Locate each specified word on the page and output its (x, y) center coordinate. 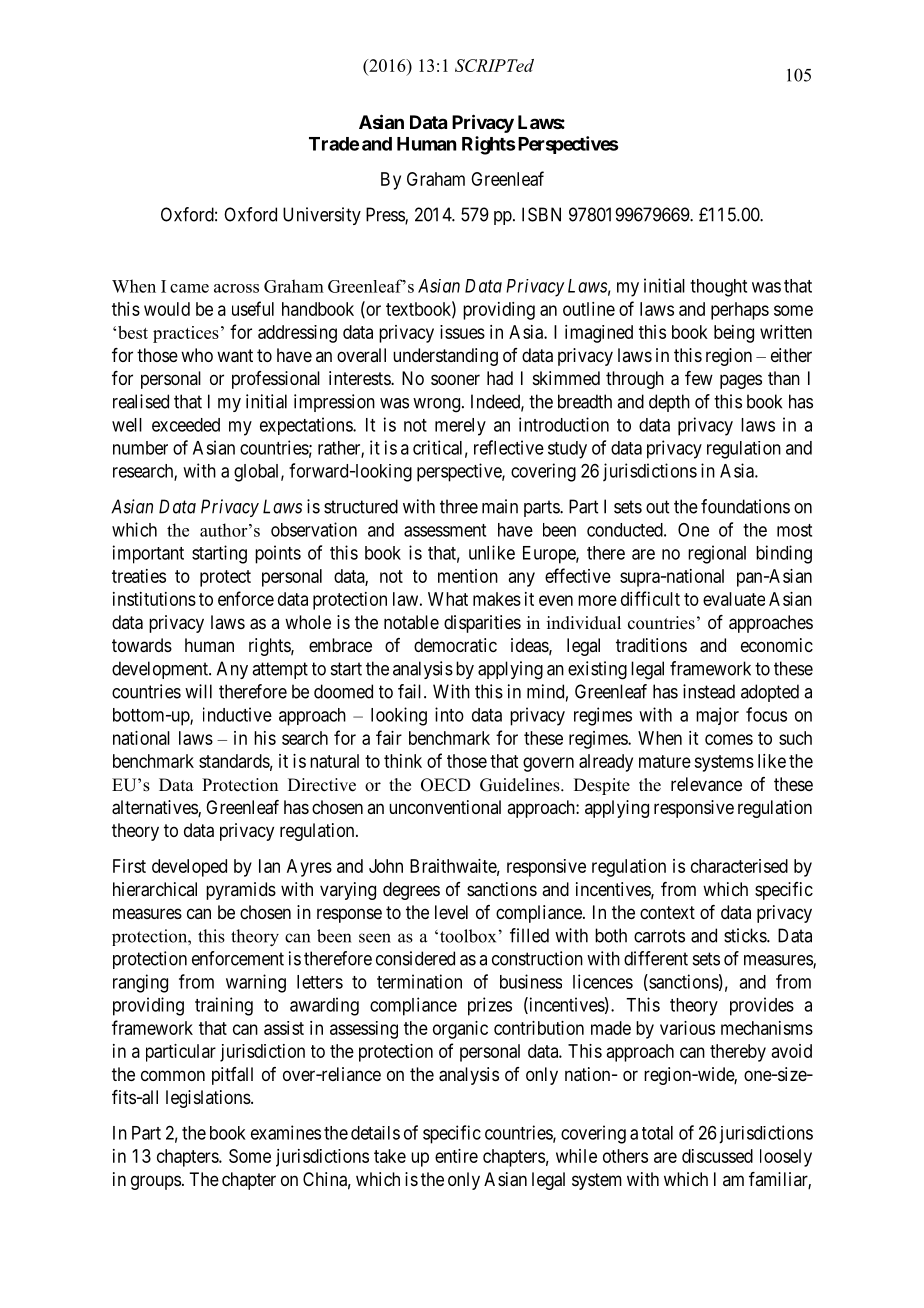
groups (156, 1182)
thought (718, 288)
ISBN (541, 214)
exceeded (186, 425)
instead (709, 691)
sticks (746, 935)
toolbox (466, 936)
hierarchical (155, 889)
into (449, 714)
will (198, 691)
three (459, 506)
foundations (745, 506)
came (189, 288)
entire (456, 1156)
